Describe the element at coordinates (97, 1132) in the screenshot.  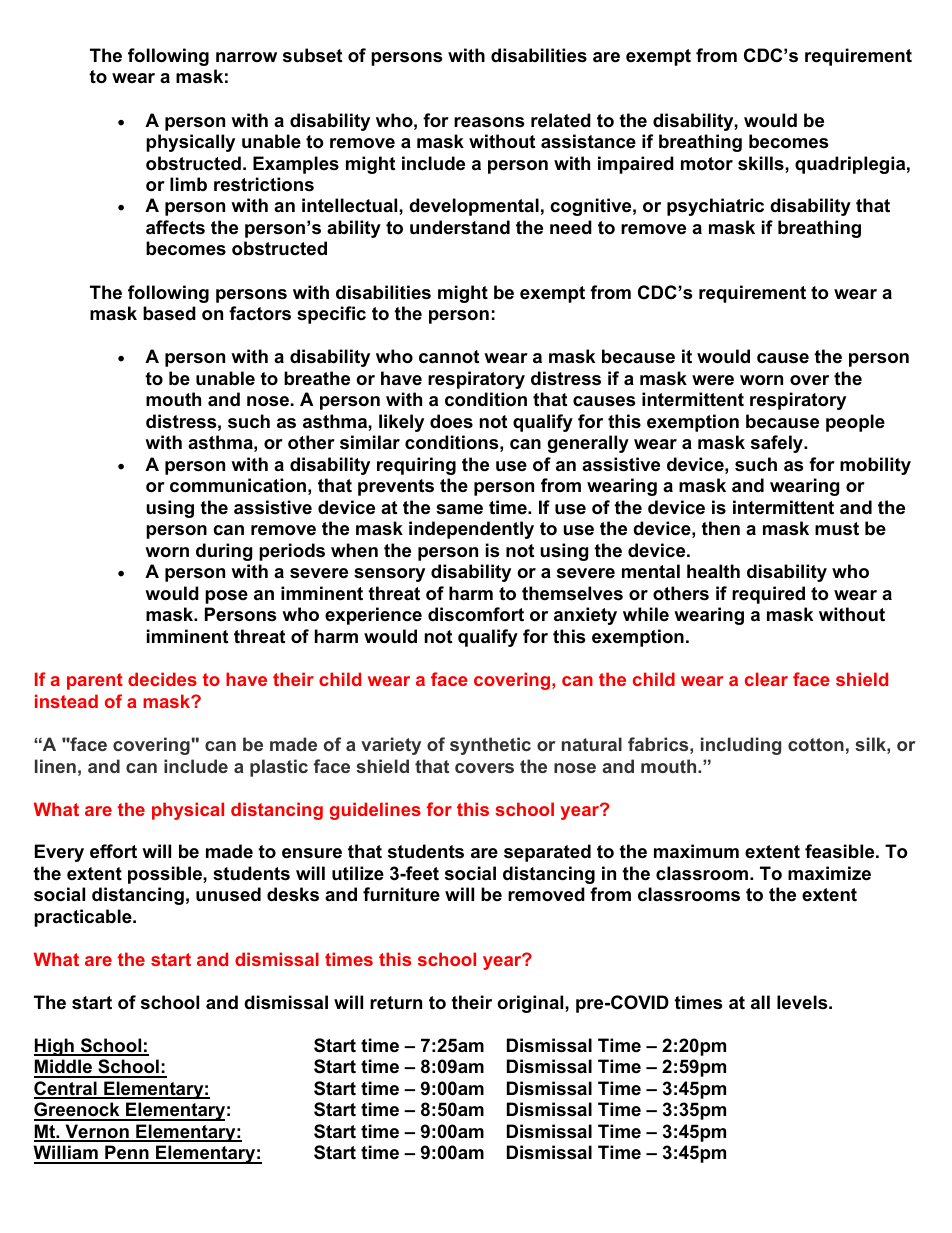
I see `Vernon` at that location.
